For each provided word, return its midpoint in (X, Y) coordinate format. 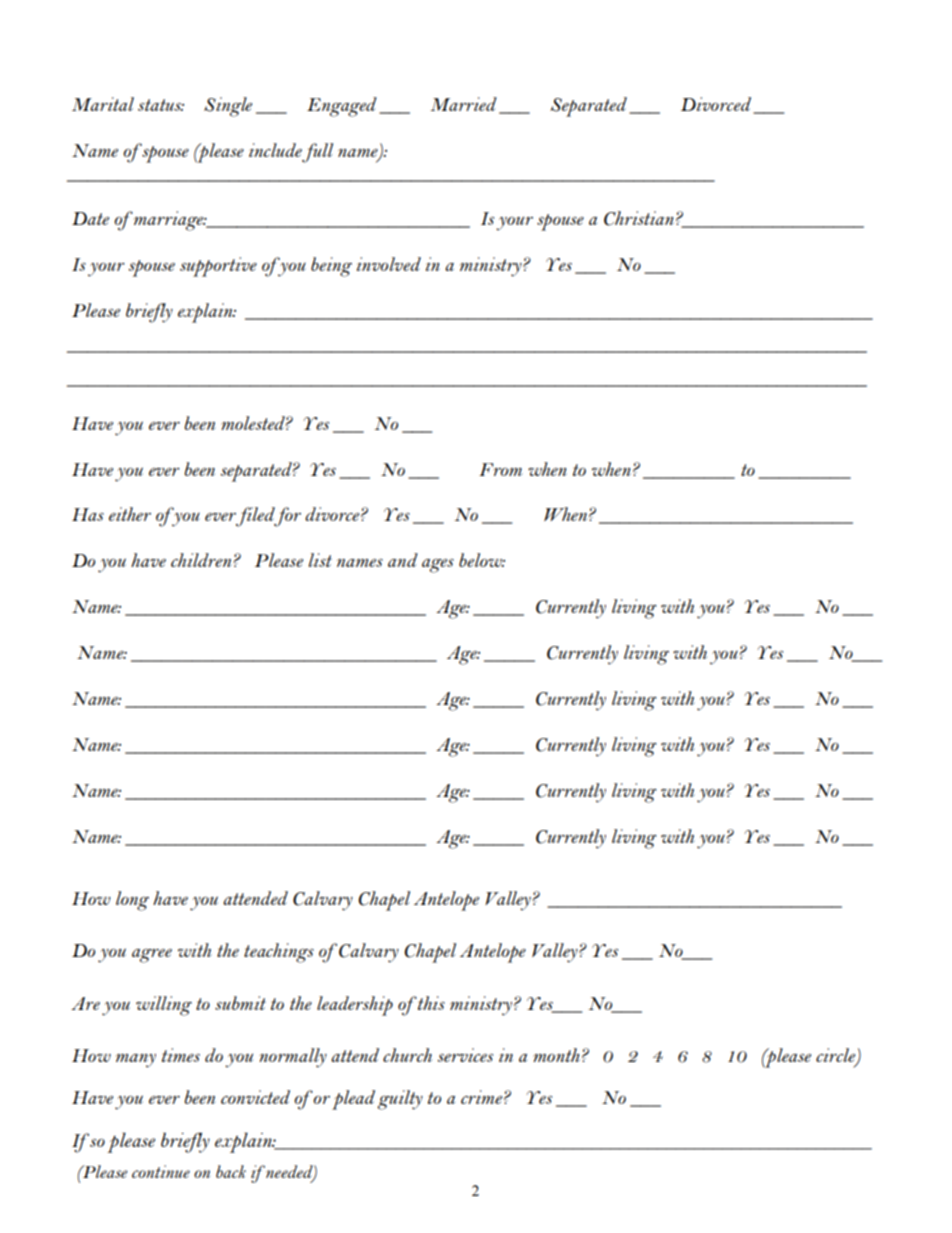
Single (228, 107)
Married (463, 104)
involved (389, 264)
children (201, 560)
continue (161, 1171)
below (482, 560)
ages (438, 565)
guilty (400, 1100)
